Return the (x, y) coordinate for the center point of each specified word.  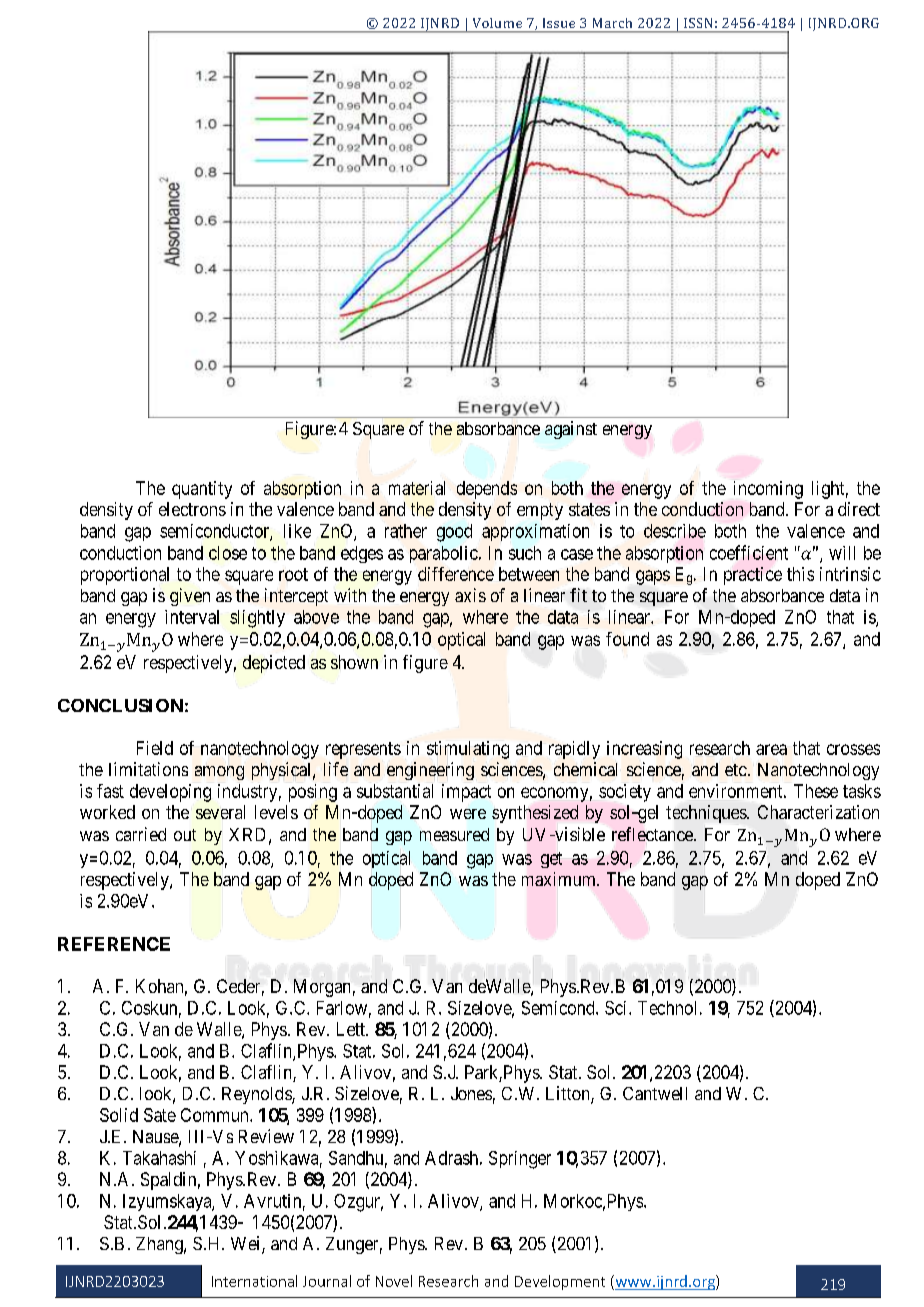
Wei (247, 1244)
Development (560, 1282)
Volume (497, 23)
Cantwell (655, 1093)
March (612, 23)
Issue (559, 23)
